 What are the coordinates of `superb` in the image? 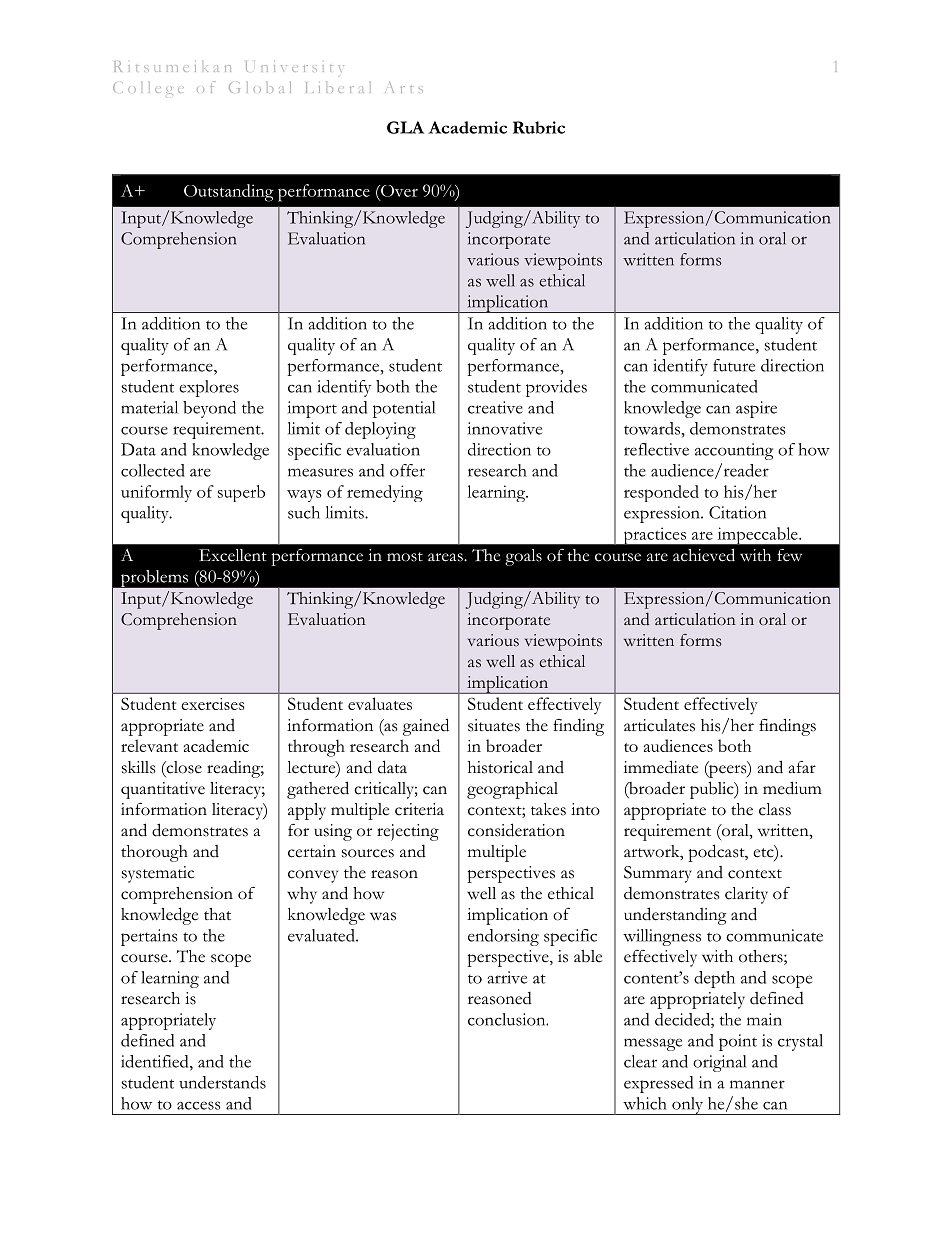 It's located at (241, 493).
